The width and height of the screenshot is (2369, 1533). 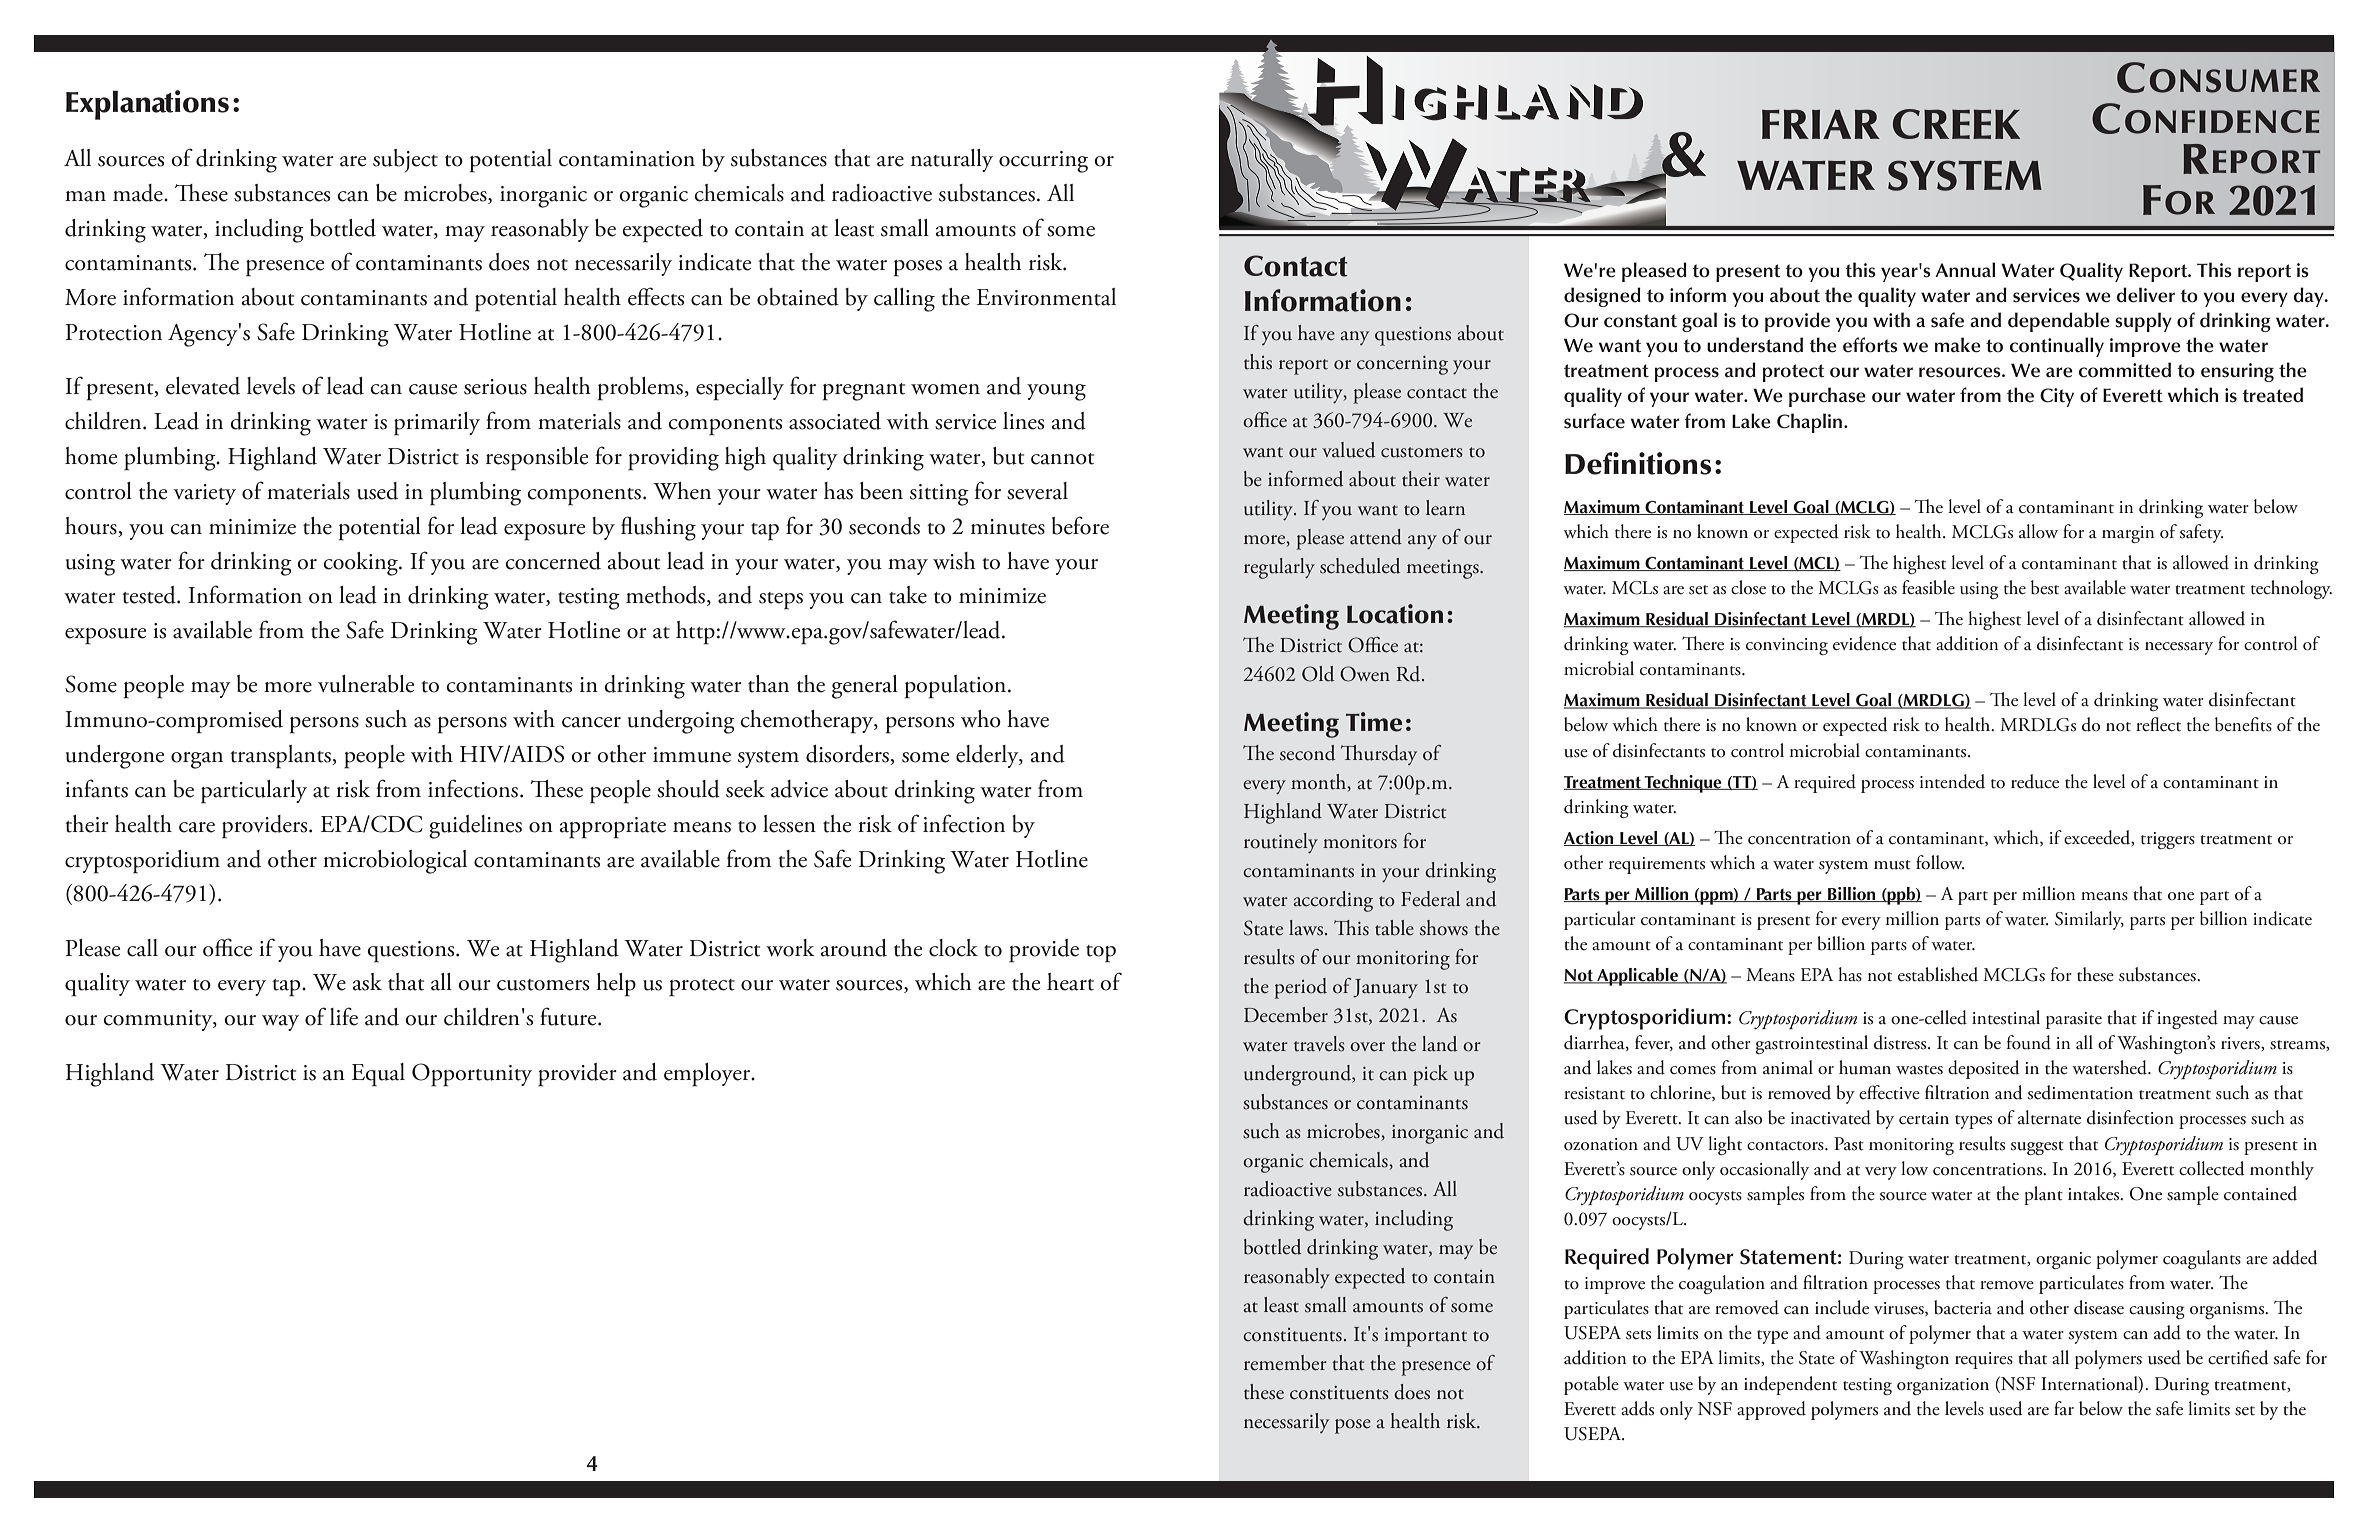 I want to click on remember, so click(x=1285, y=1363).
